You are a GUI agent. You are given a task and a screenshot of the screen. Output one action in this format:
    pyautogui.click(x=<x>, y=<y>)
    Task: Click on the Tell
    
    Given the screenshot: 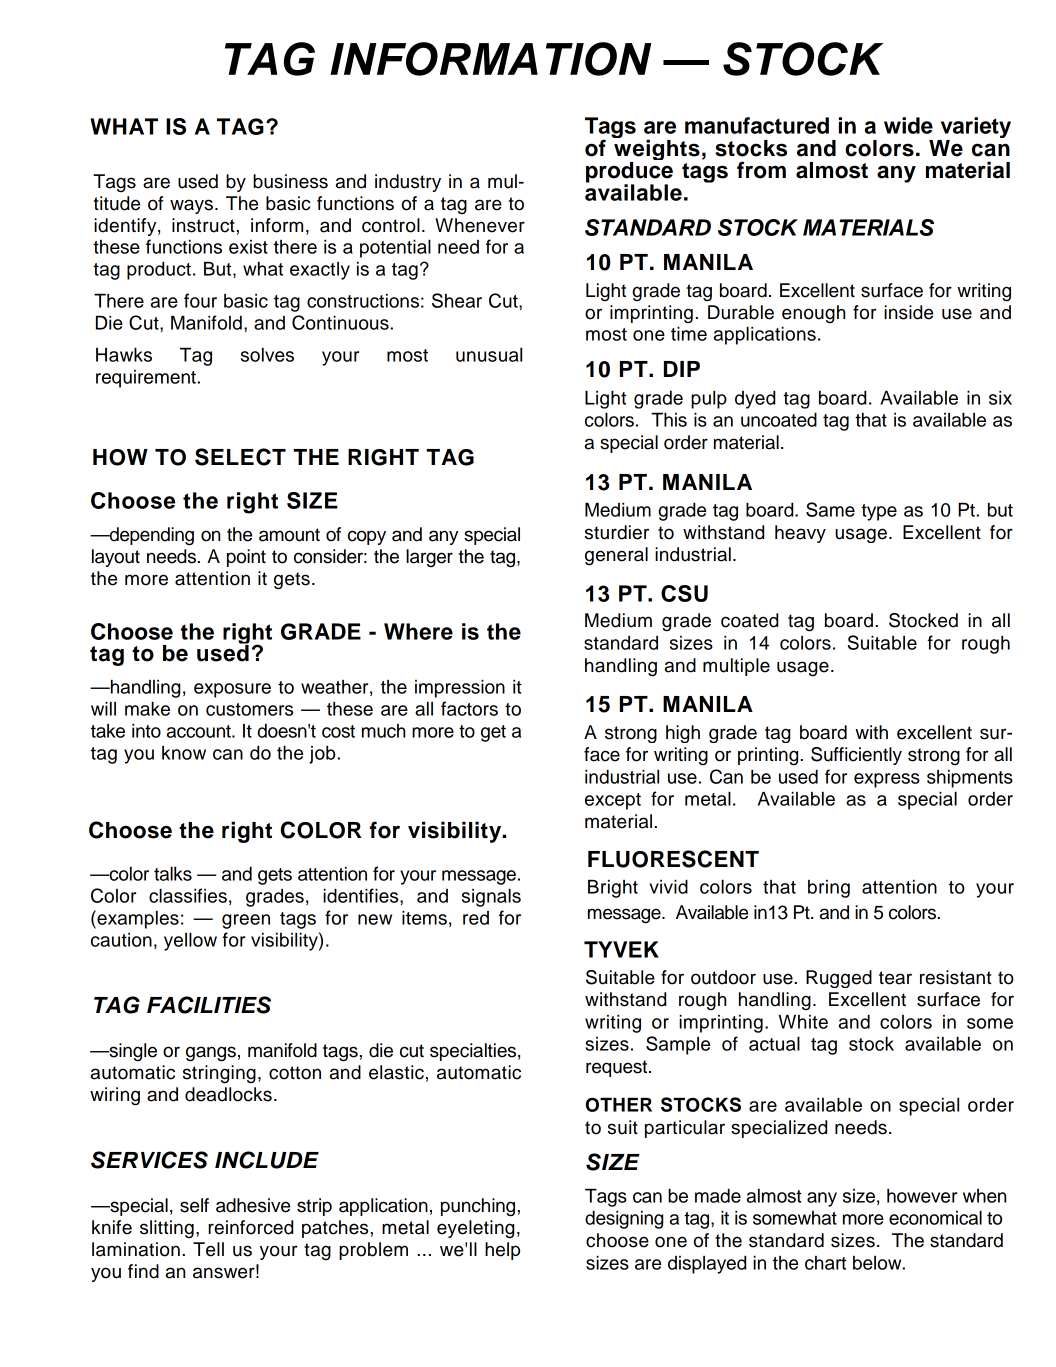 What is the action you would take?
    pyautogui.click(x=208, y=1249)
